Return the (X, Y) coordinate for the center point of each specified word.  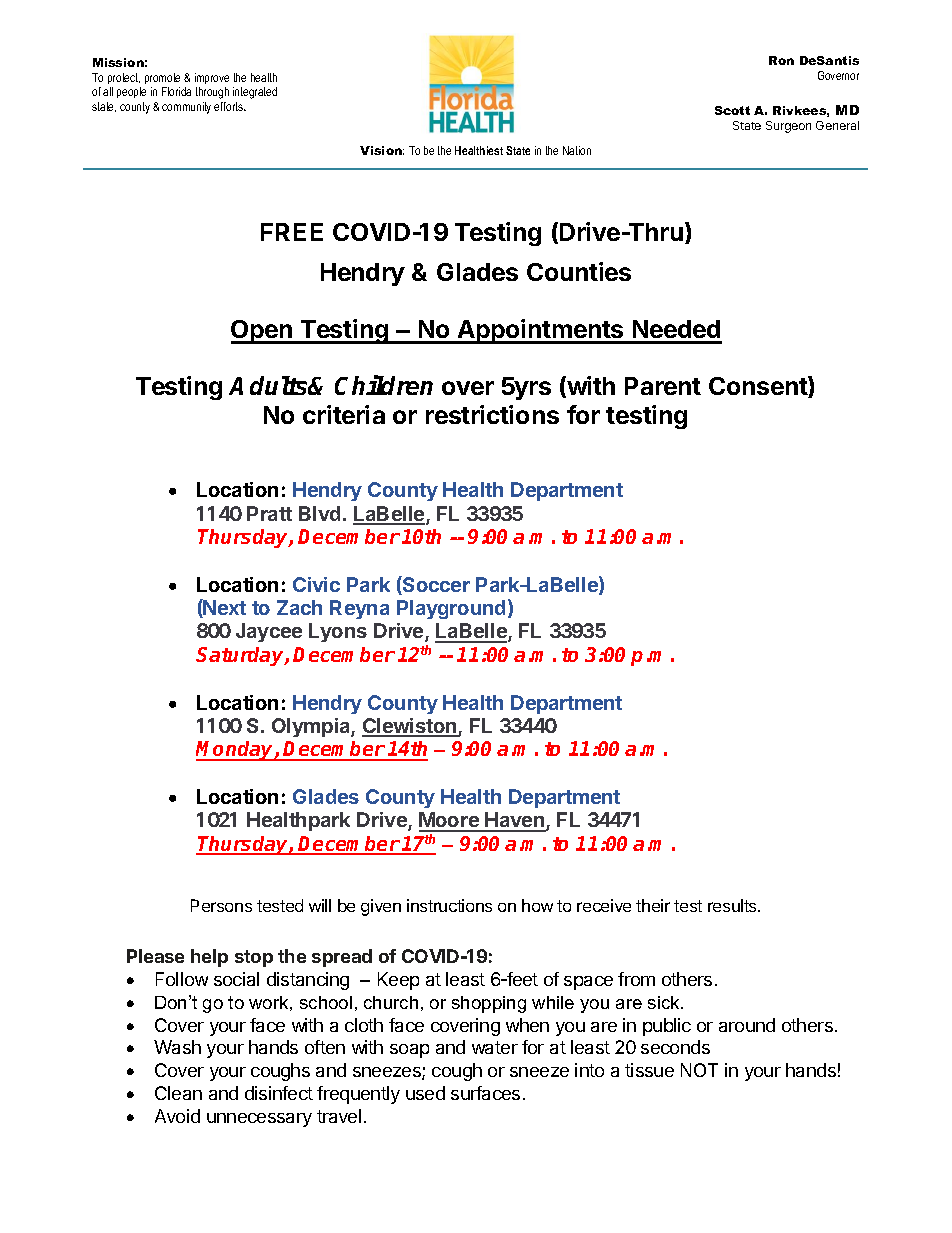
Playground (451, 609)
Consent (759, 387)
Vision (382, 150)
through (212, 93)
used (425, 1093)
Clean (178, 1093)
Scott (732, 110)
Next (224, 608)
